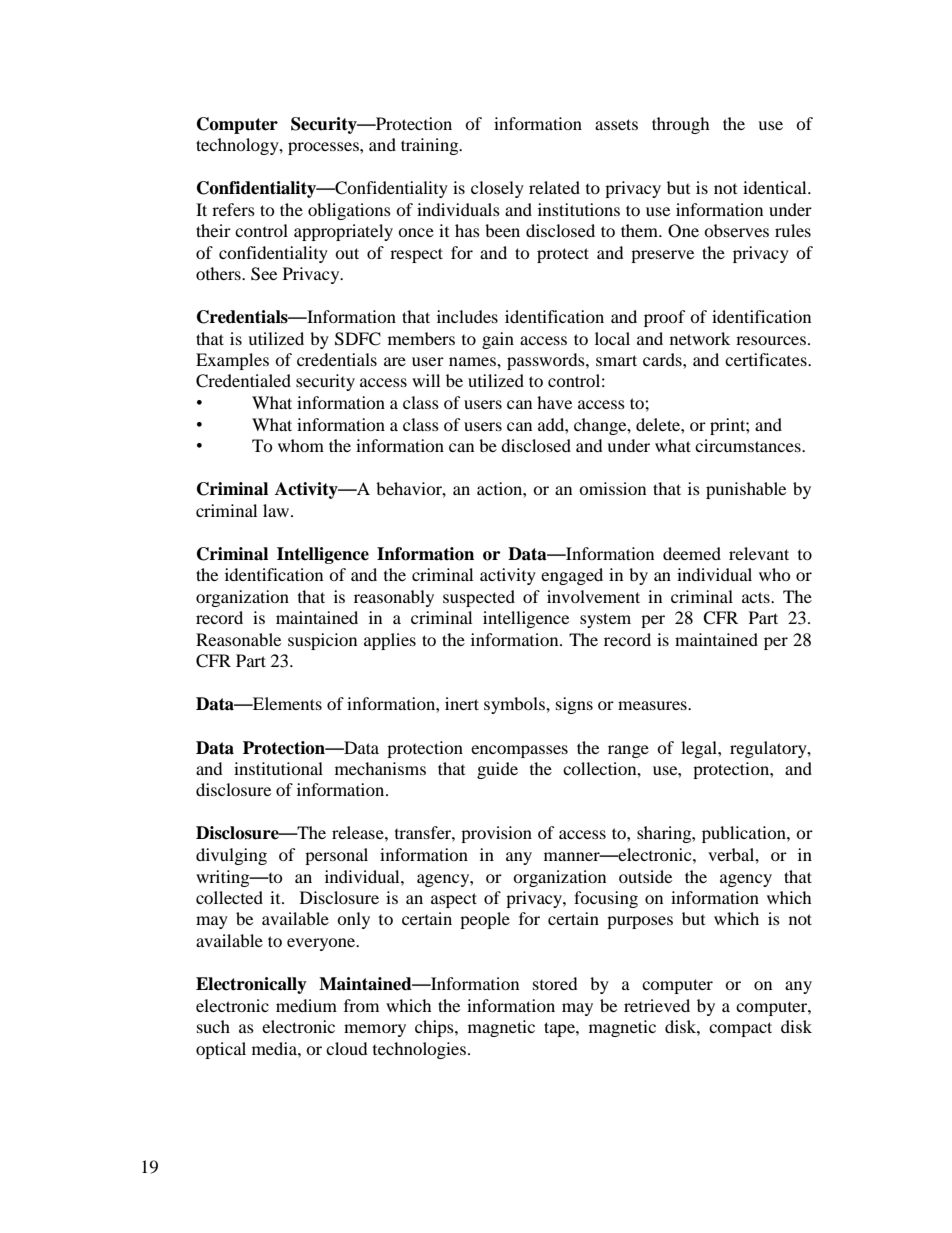 This document has height=1233, width=952. I want to click on whom, so click(301, 445).
